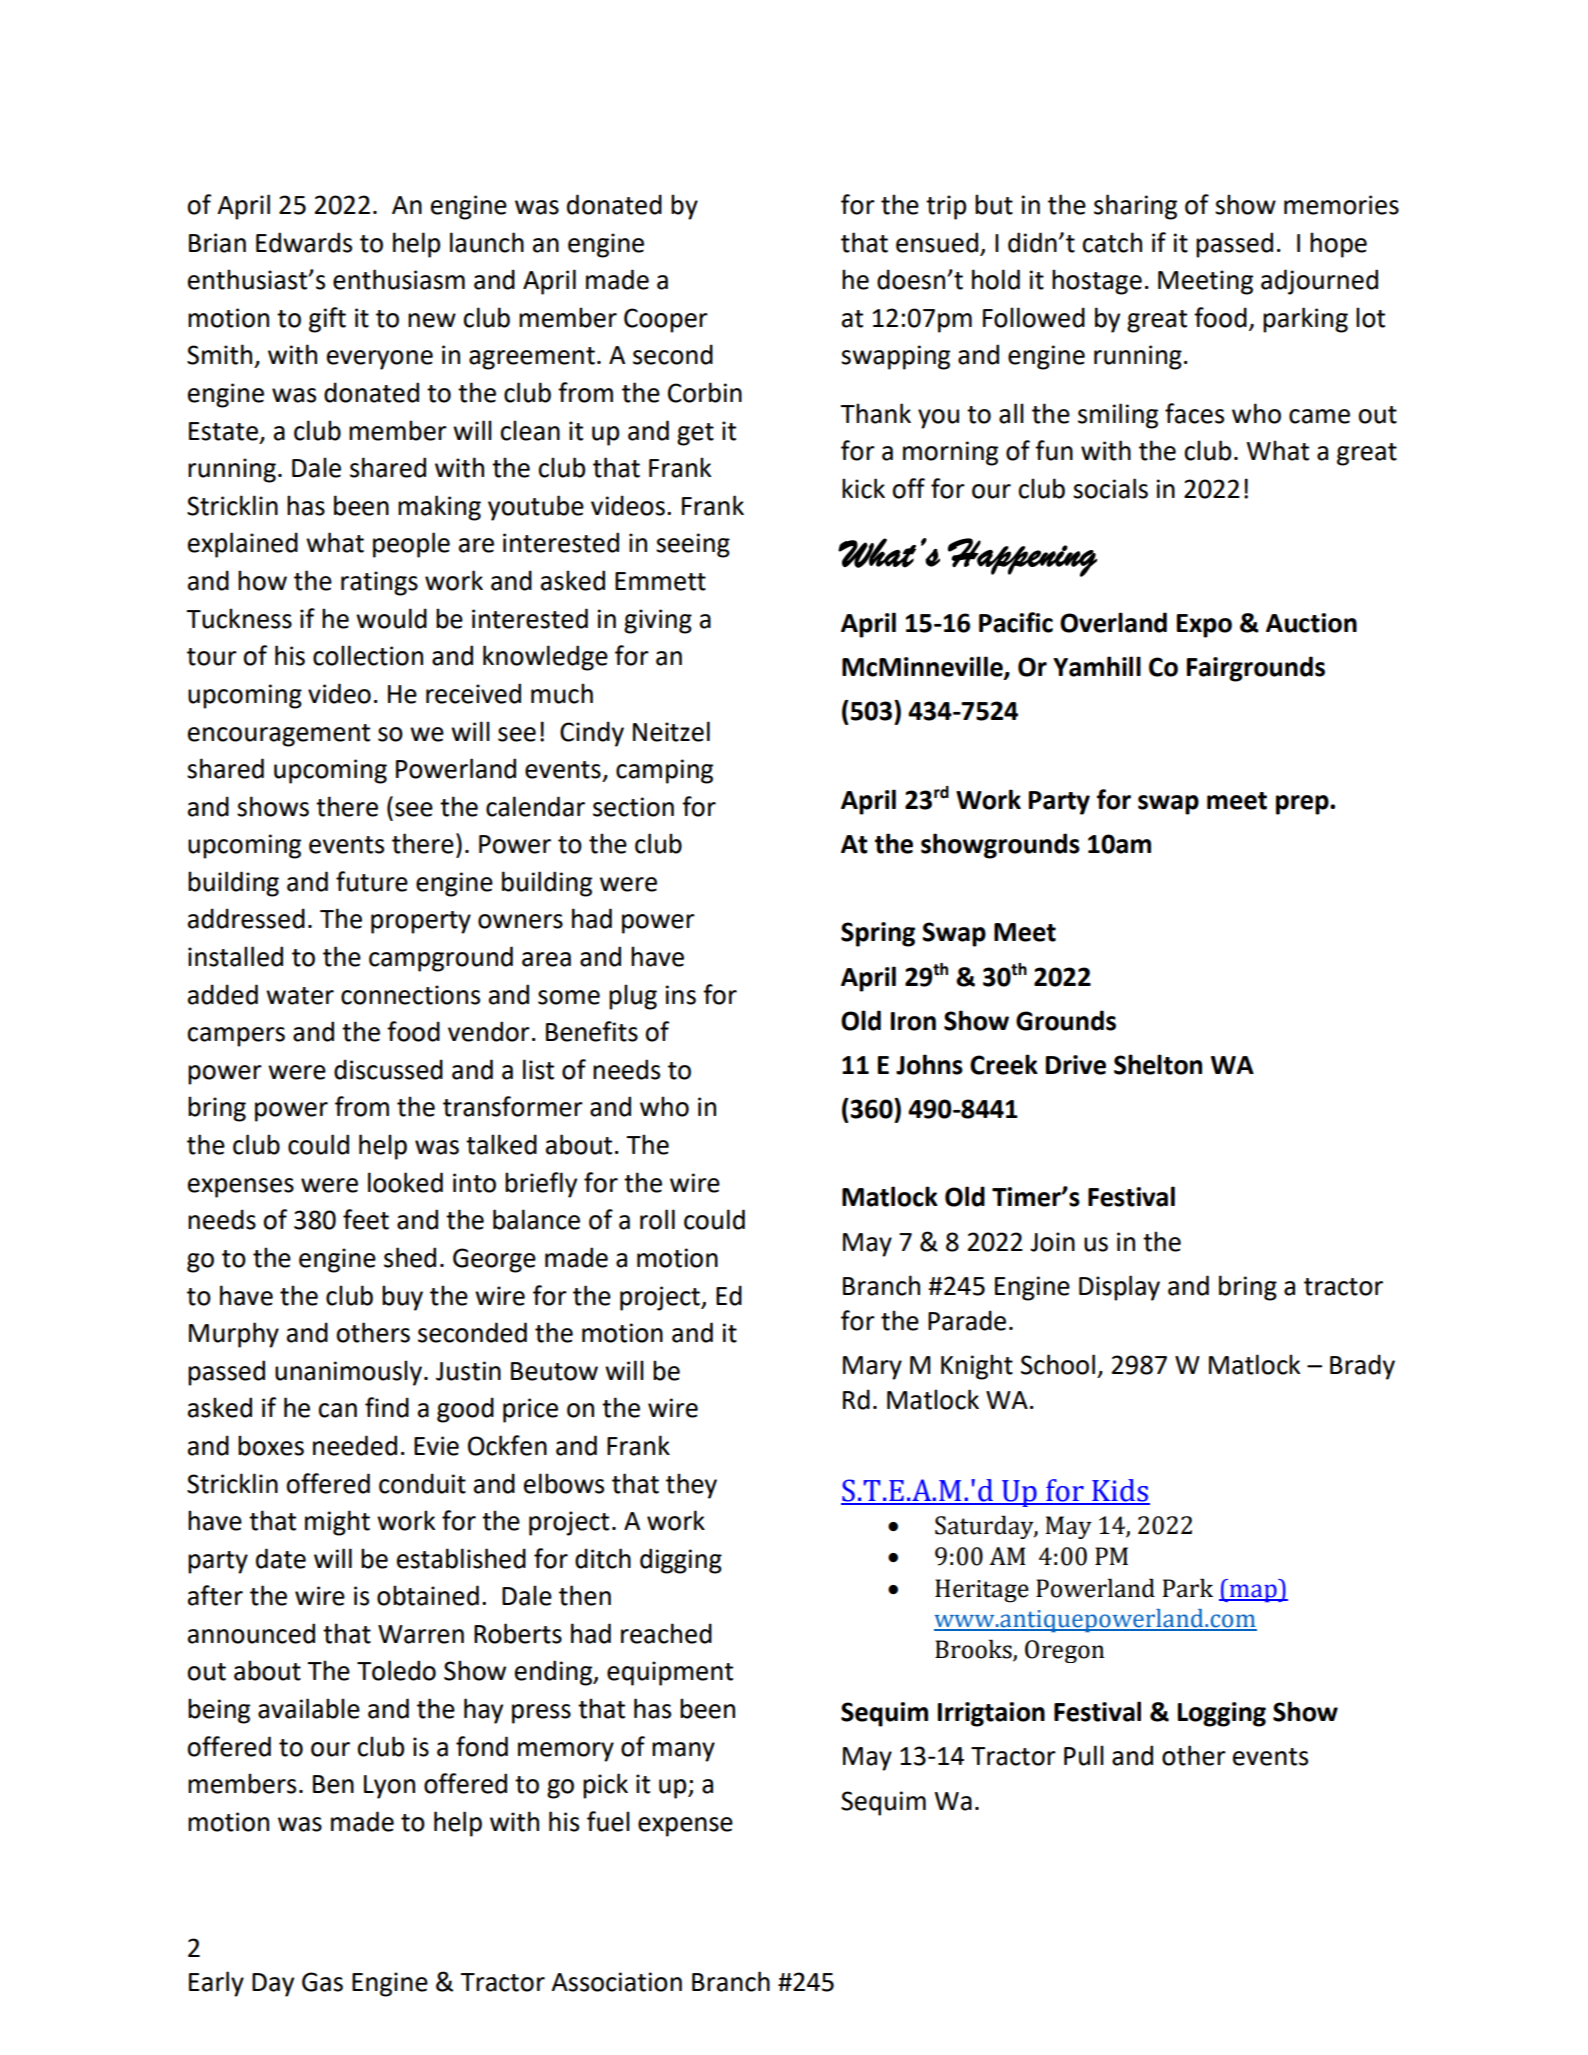 This screenshot has height=2055, width=1588. I want to click on ensued, so click(937, 242).
